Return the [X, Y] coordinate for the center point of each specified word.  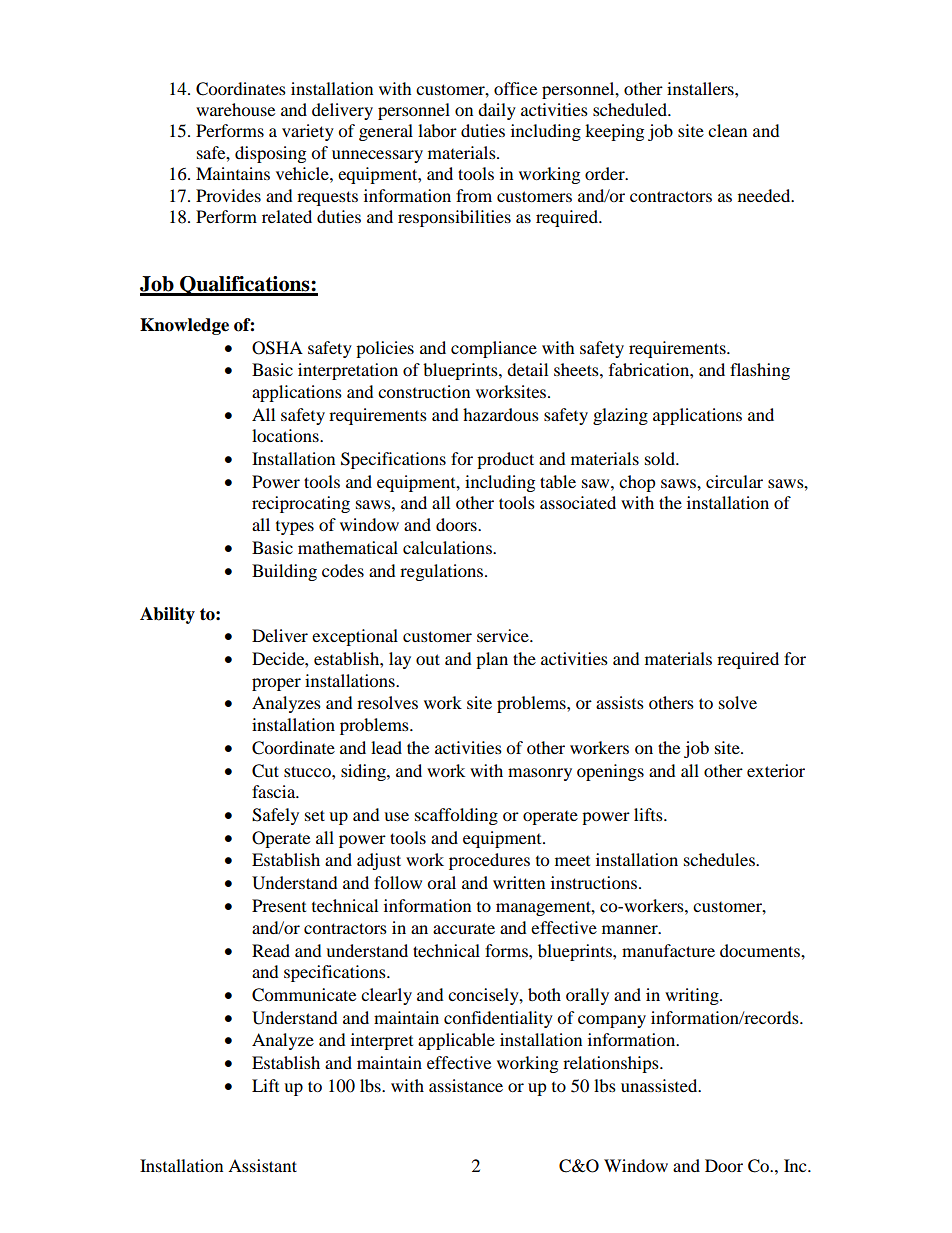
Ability [167, 615]
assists [620, 702]
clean [727, 130]
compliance [494, 349]
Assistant [262, 1165]
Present [279, 905]
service [504, 635]
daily [497, 111]
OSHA [277, 348]
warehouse [235, 109]
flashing [760, 371]
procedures [489, 861]
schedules [720, 859]
